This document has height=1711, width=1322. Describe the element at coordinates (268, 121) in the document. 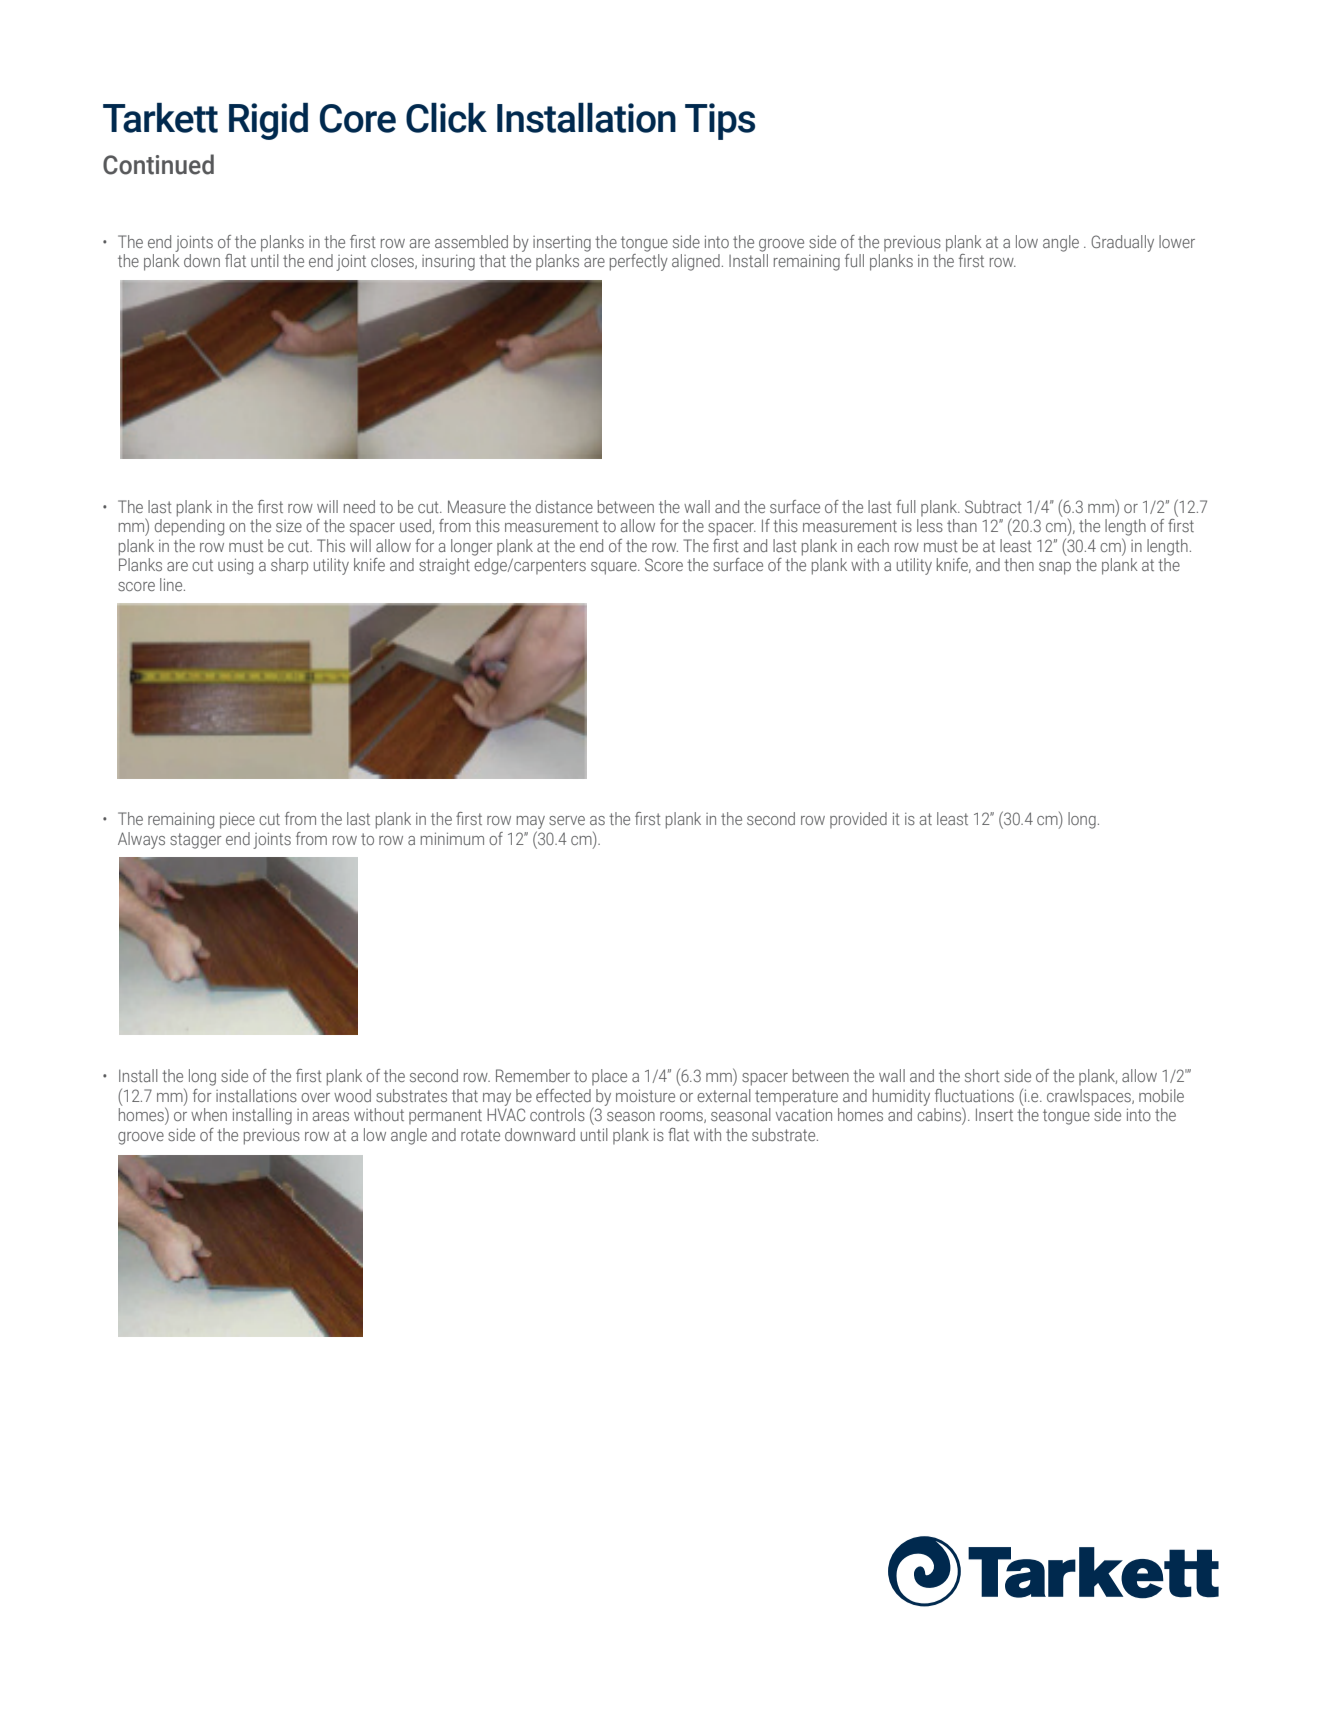

I see `Rigid` at that location.
